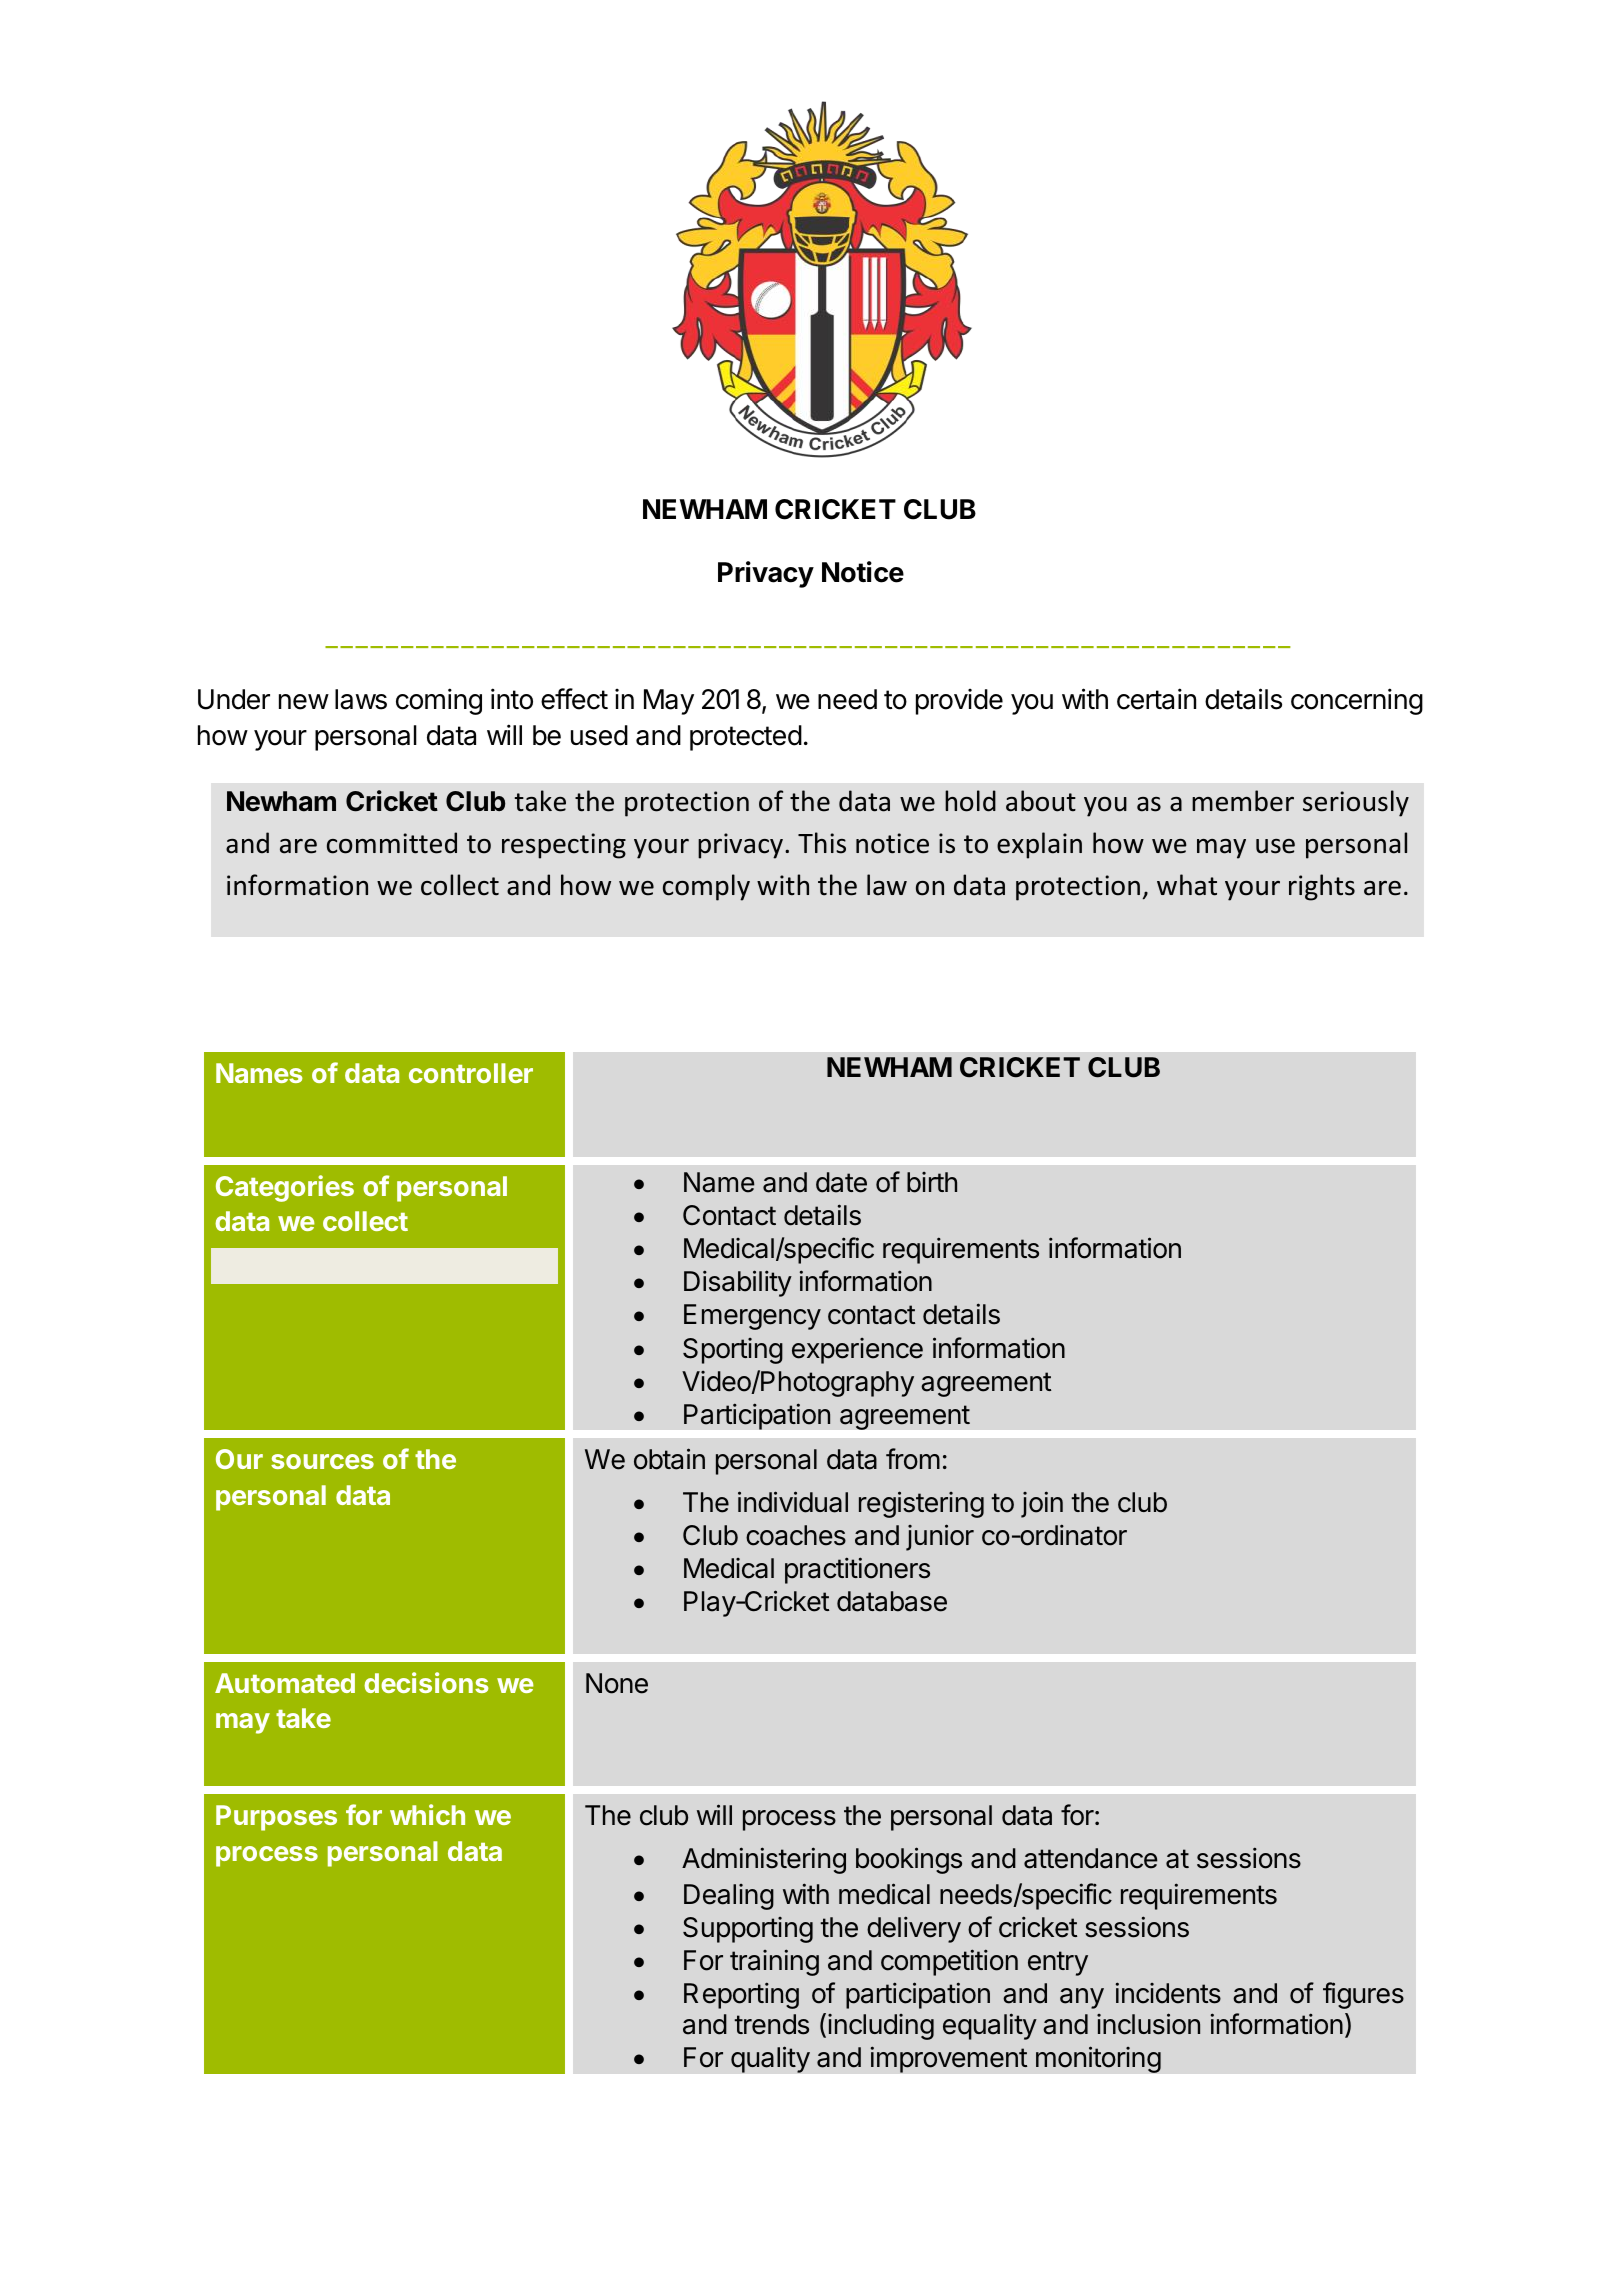  I want to click on birth, so click(932, 1182).
